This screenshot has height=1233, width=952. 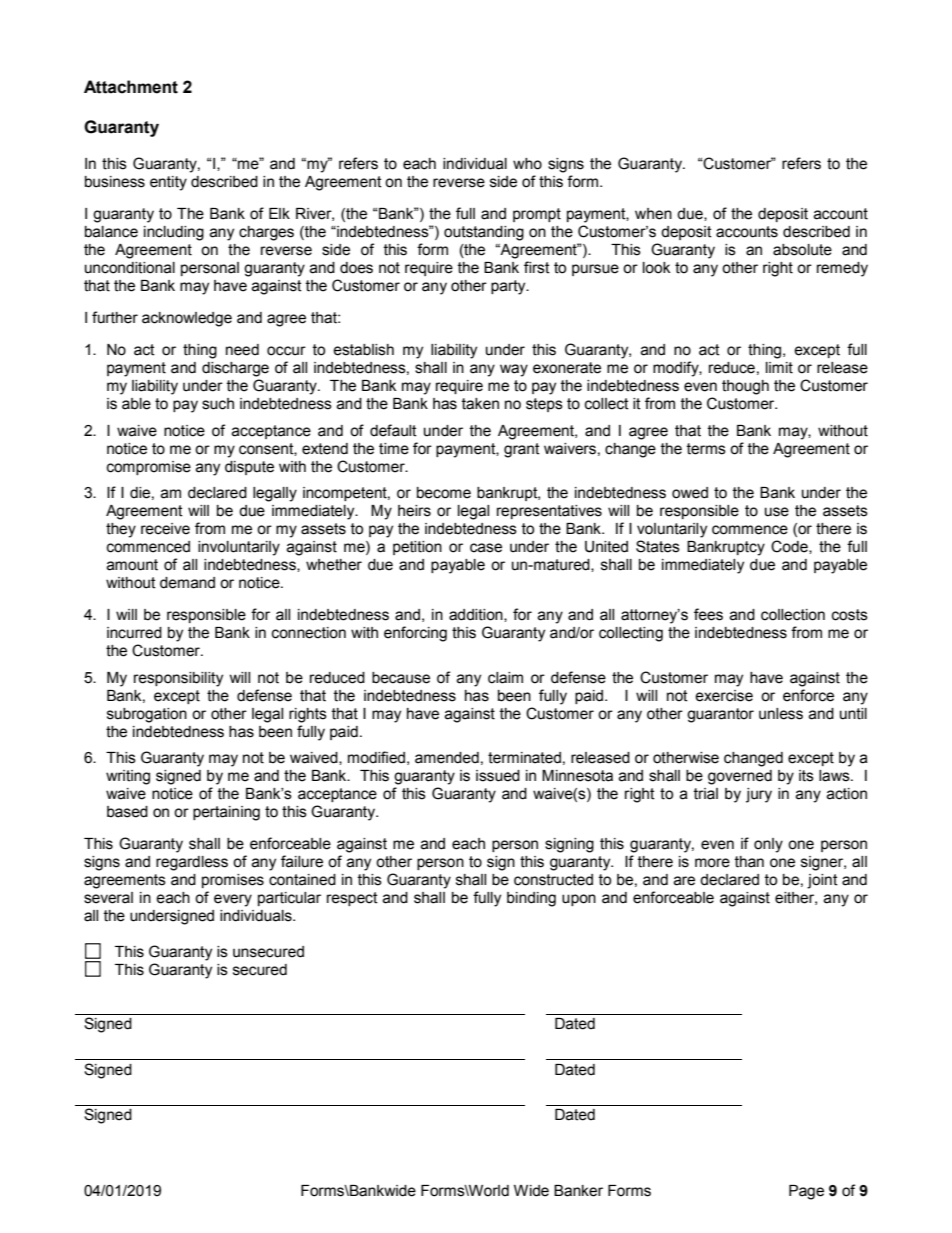 What do you see at coordinates (233, 900) in the screenshot?
I see `every` at bounding box center [233, 900].
